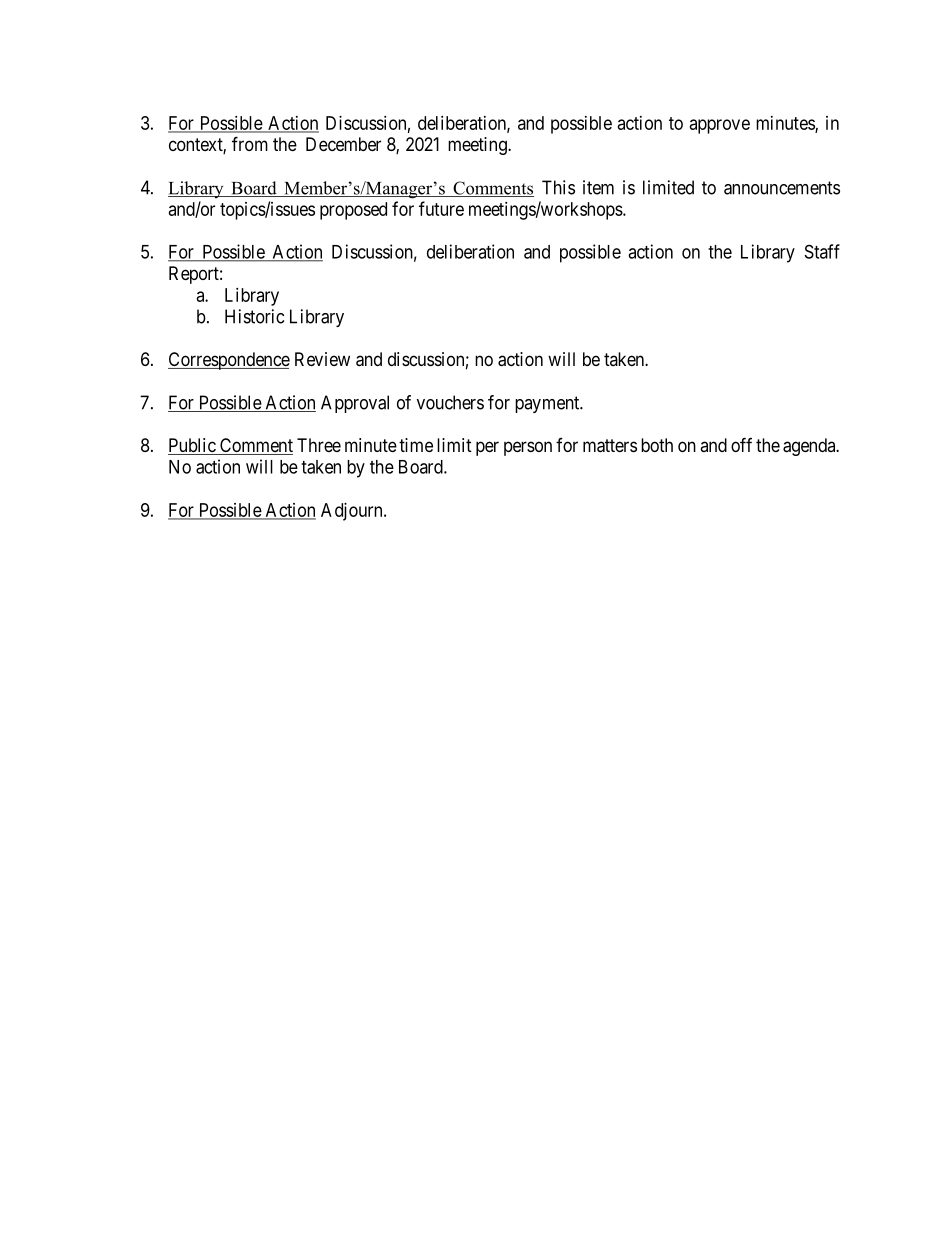  What do you see at coordinates (822, 251) in the screenshot?
I see `Staff` at bounding box center [822, 251].
